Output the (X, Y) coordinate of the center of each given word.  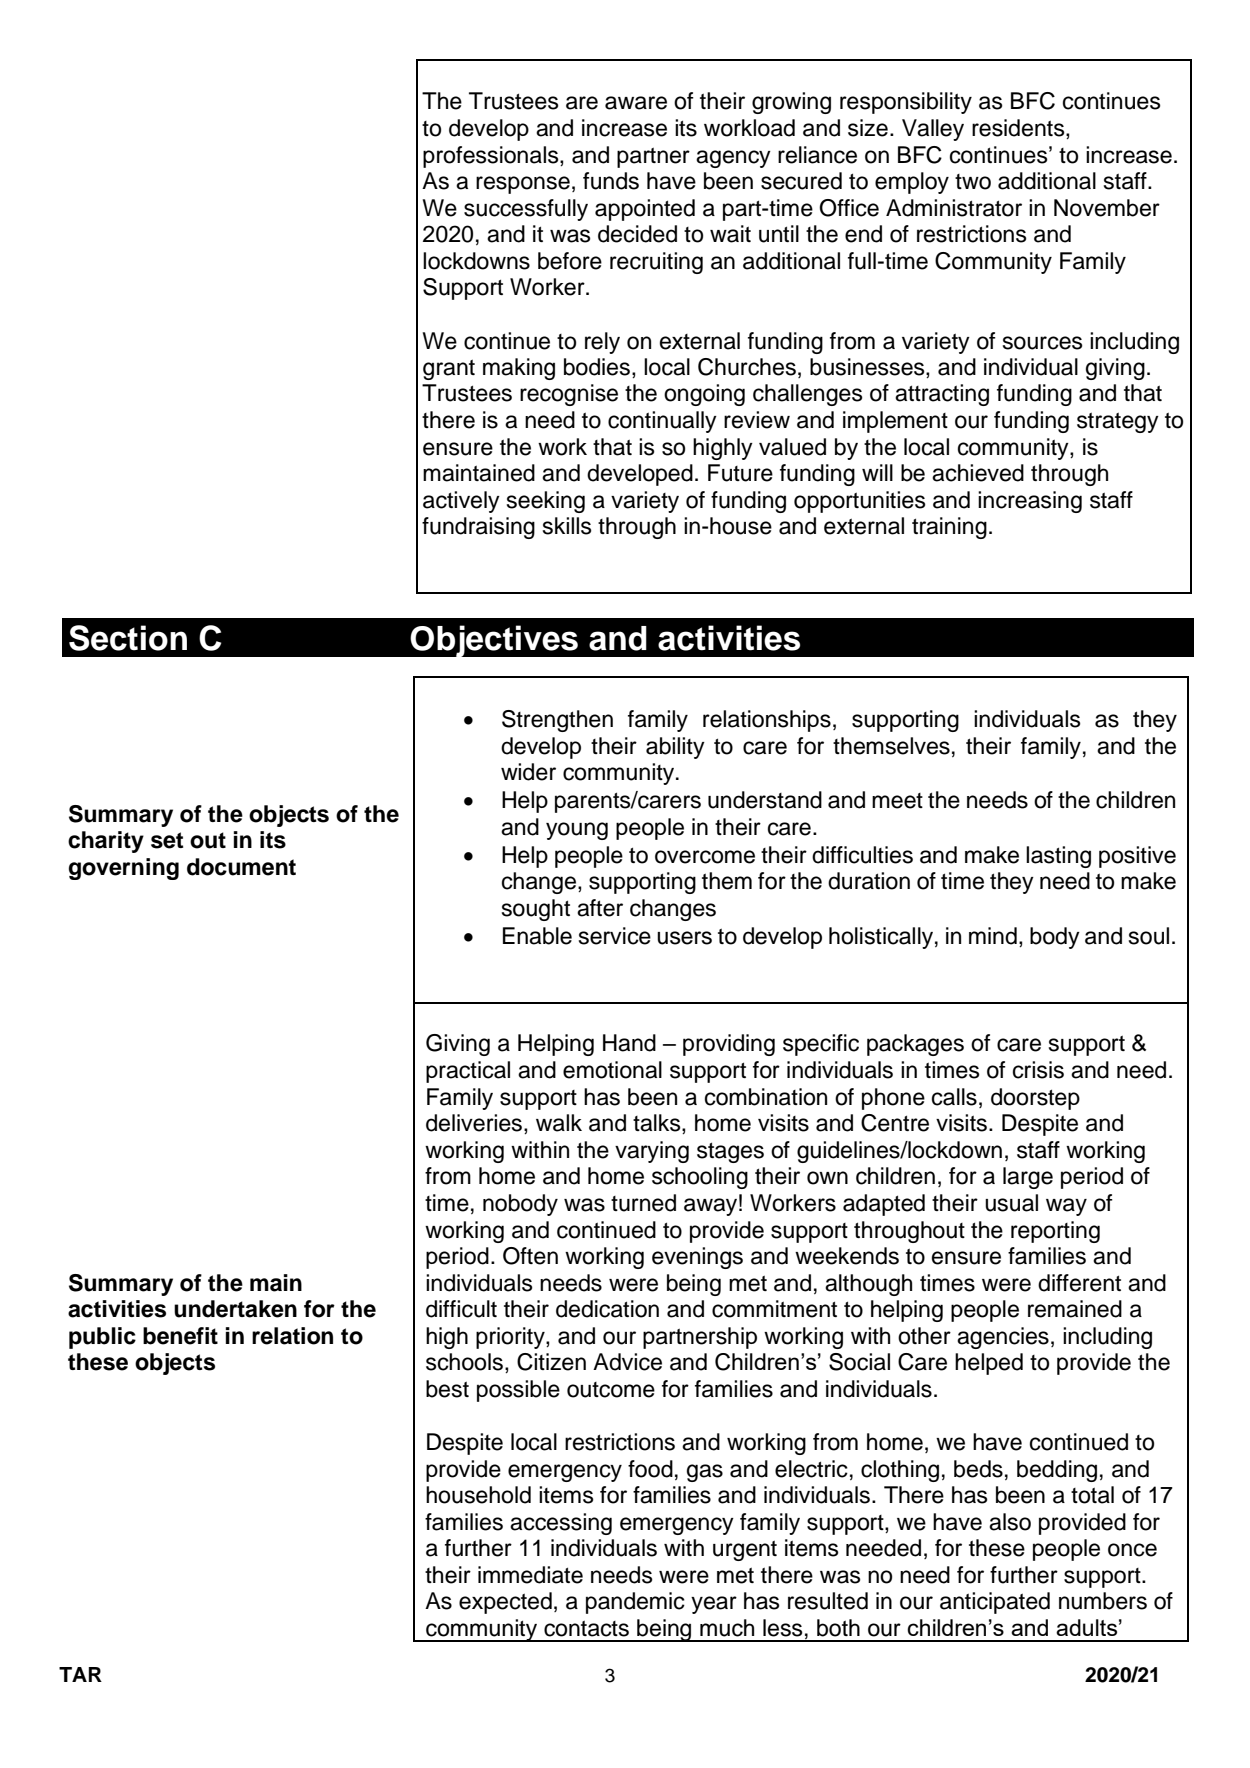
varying (652, 1152)
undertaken (235, 1309)
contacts (586, 1628)
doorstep (1035, 1099)
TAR (80, 1674)
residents (1019, 129)
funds (611, 181)
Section (128, 638)
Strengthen (557, 721)
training (949, 528)
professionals (492, 157)
